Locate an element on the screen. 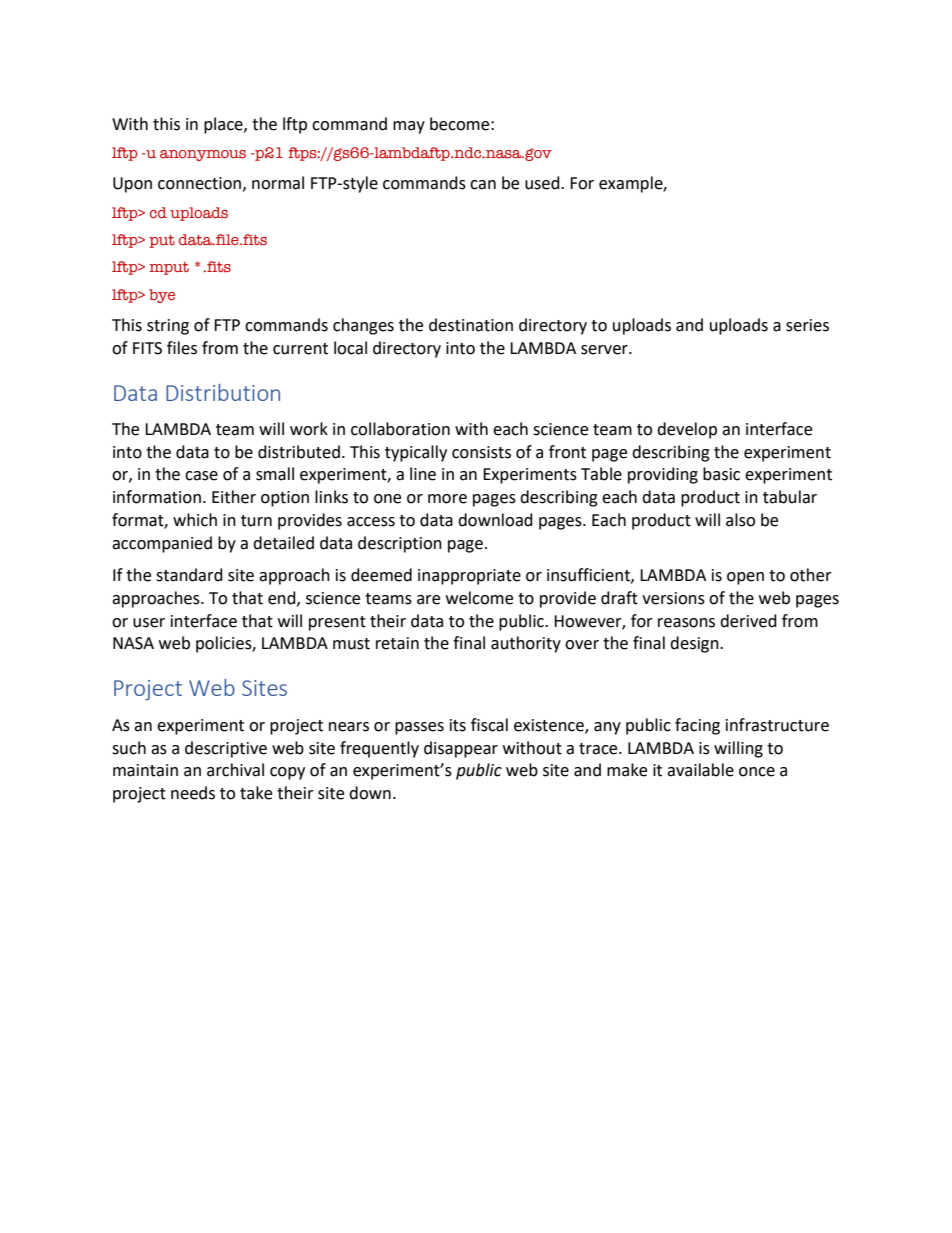 The image size is (952, 1233). used is located at coordinates (543, 183).
